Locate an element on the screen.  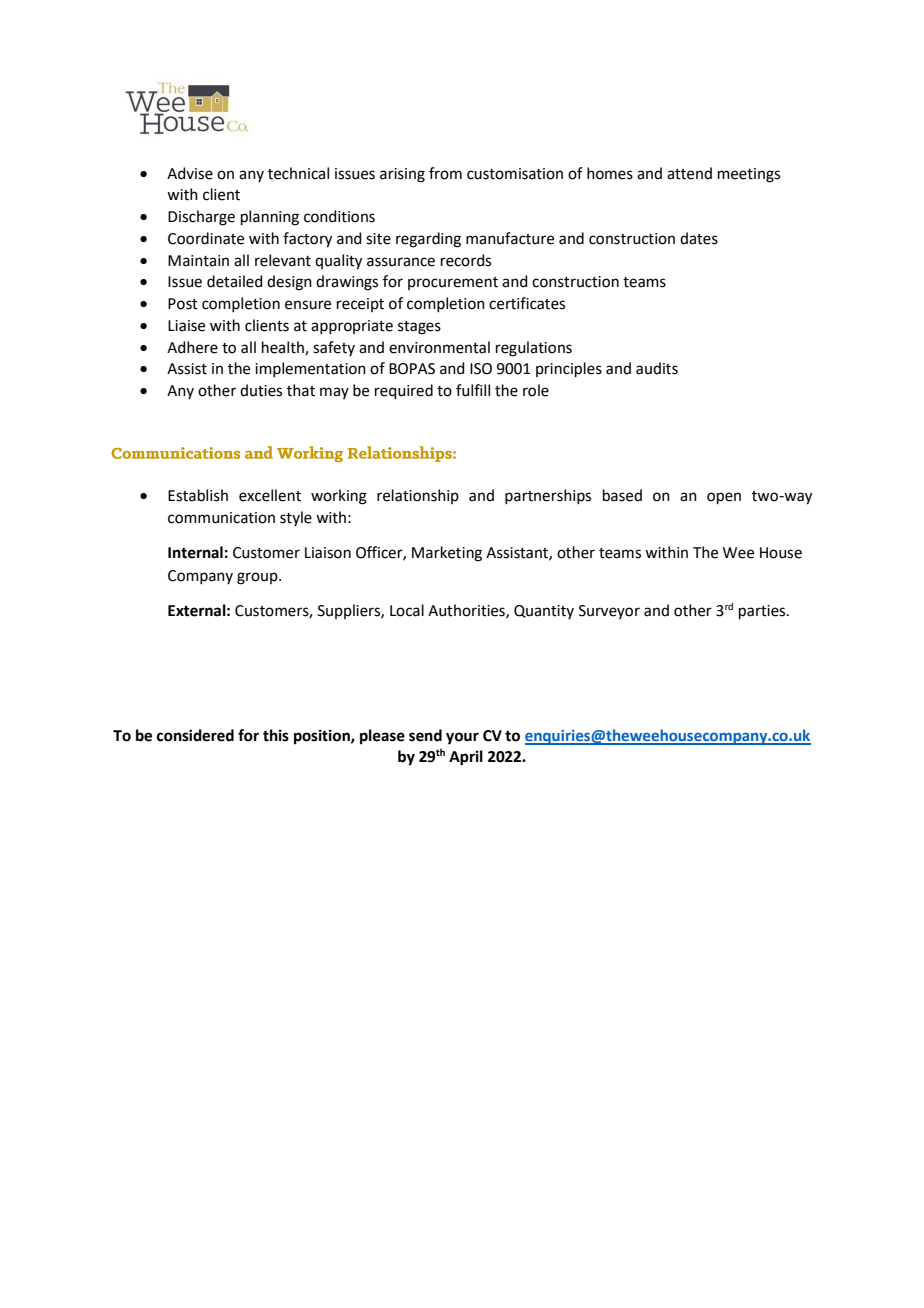
this is located at coordinates (276, 735).
